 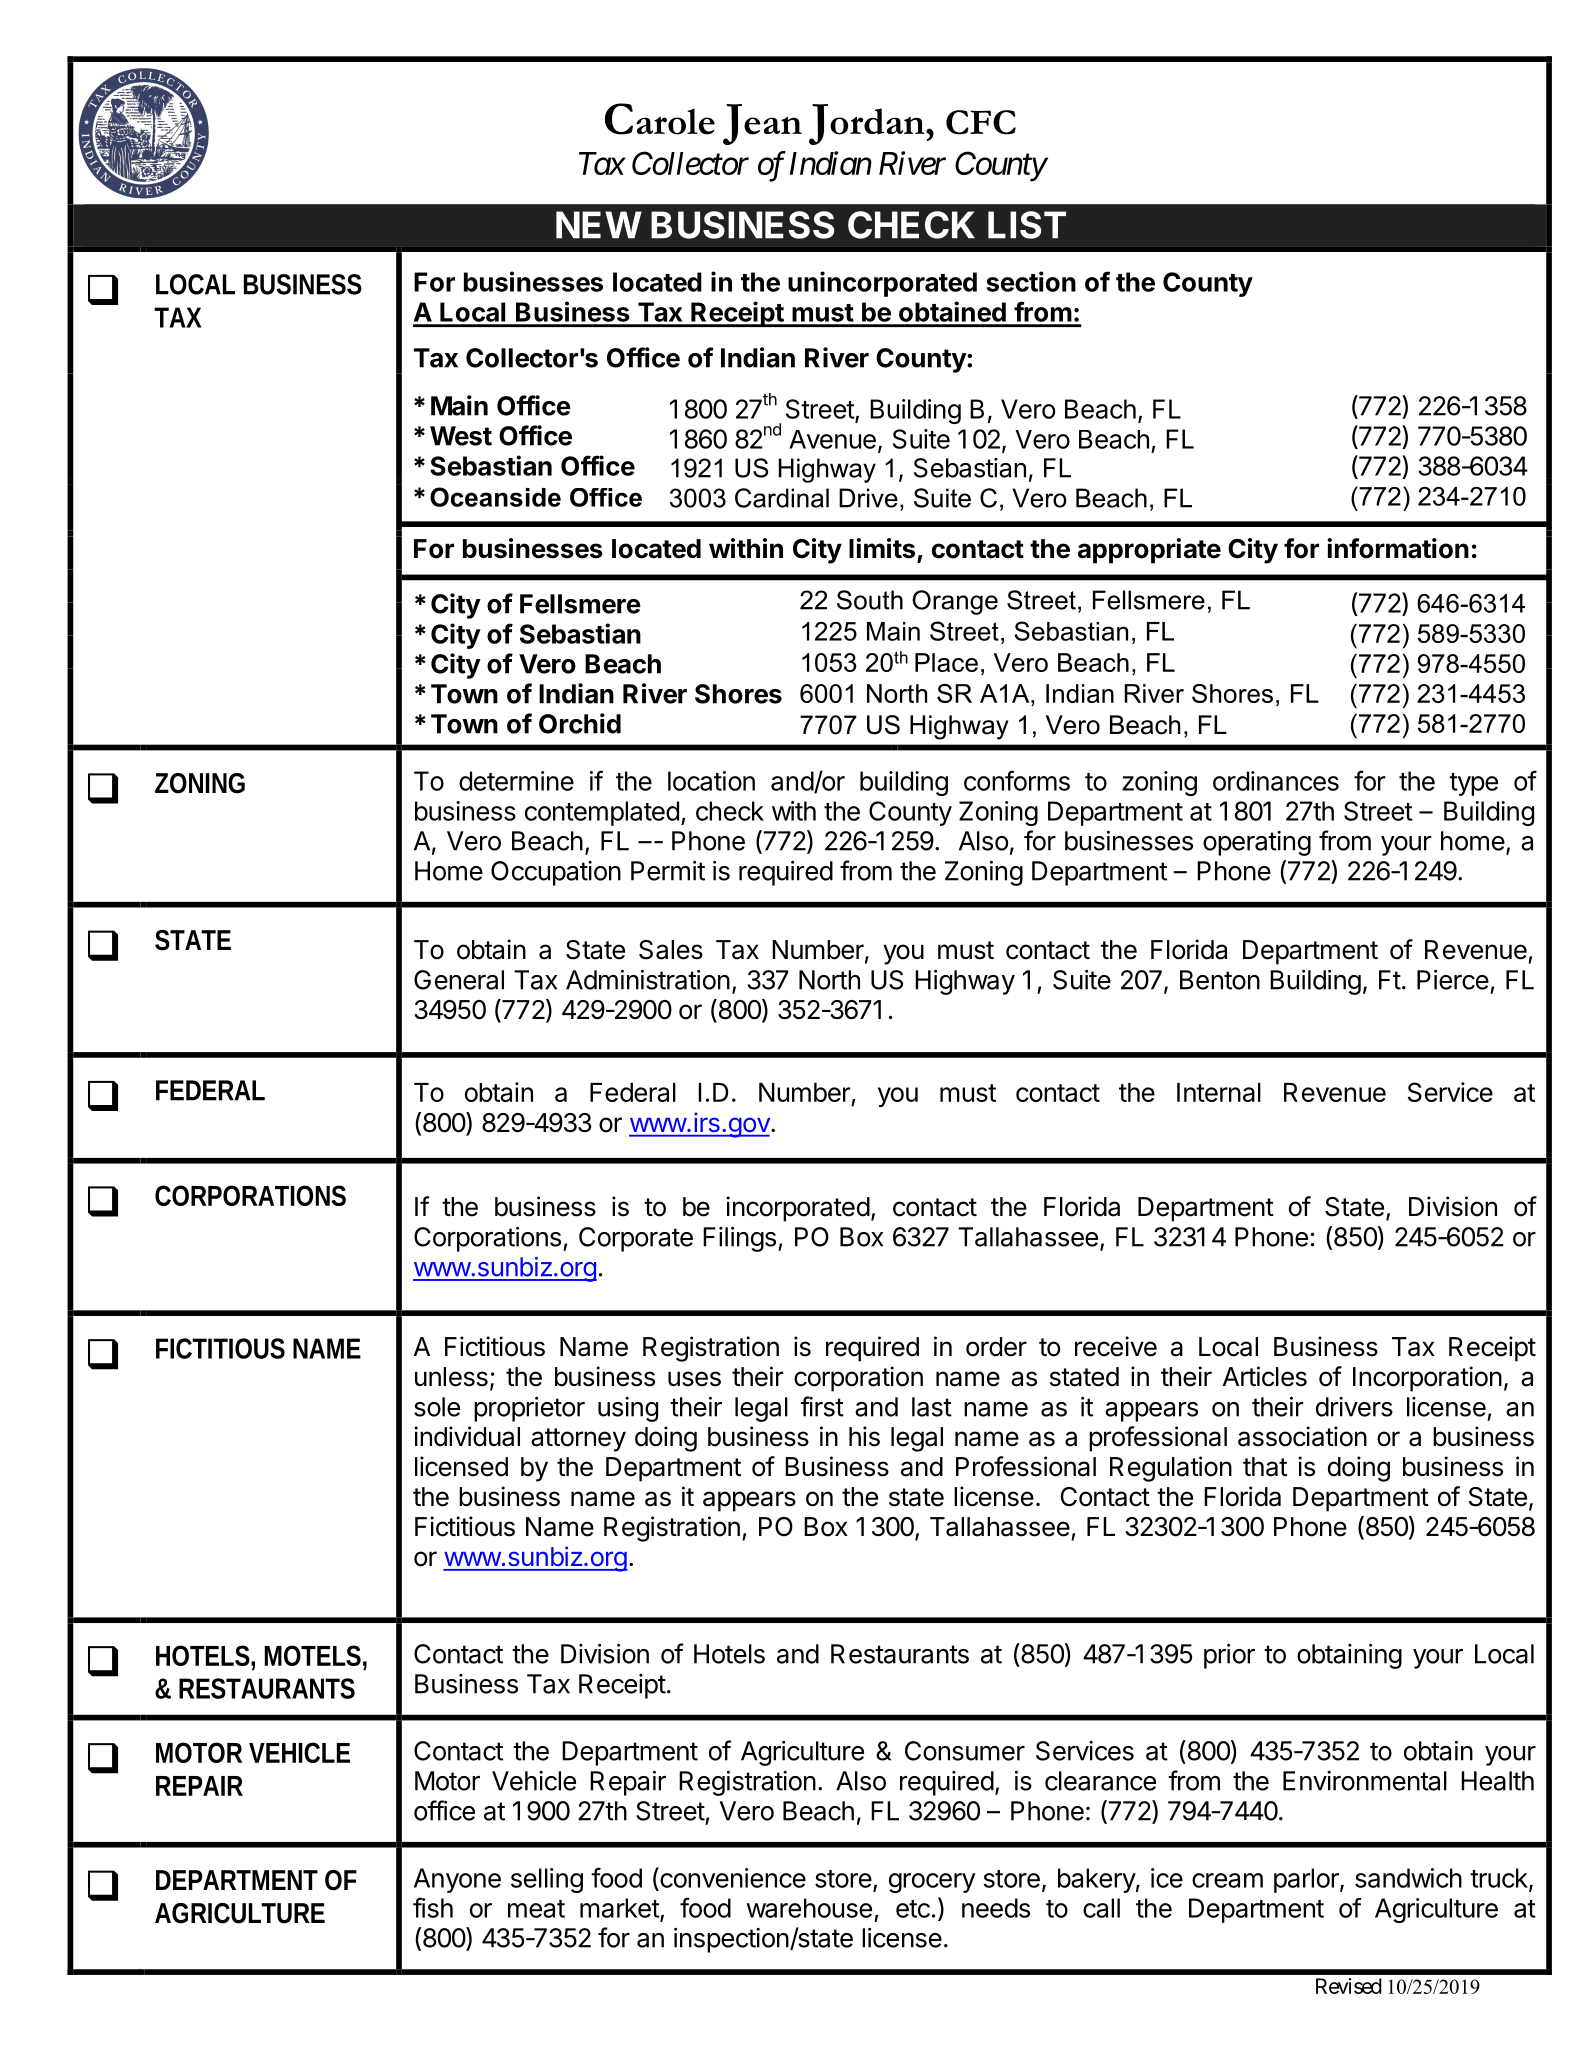 What do you see at coordinates (536, 1909) in the image?
I see `meat` at bounding box center [536, 1909].
